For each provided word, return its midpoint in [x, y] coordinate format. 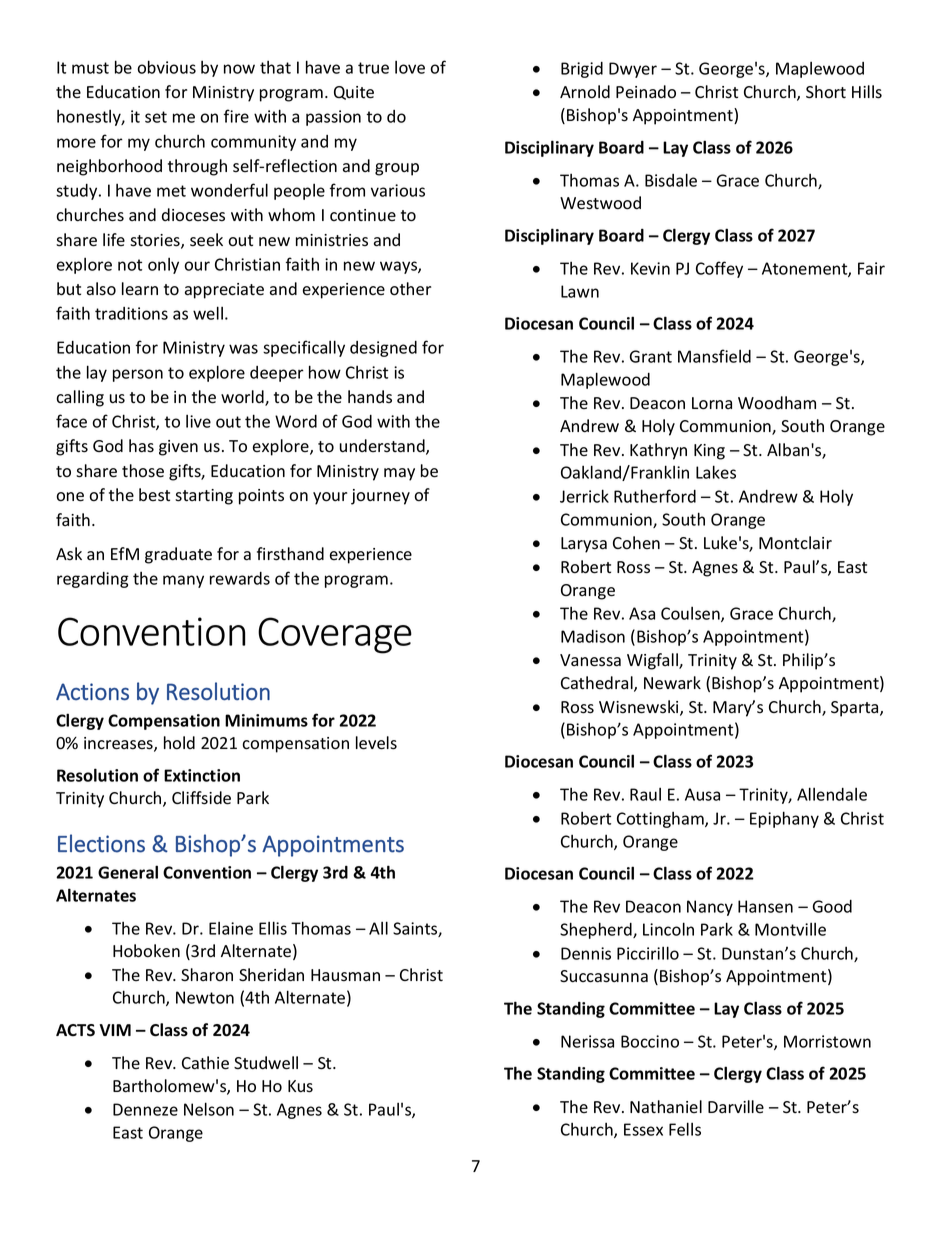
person [138, 375]
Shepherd [597, 930]
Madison [593, 636]
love [410, 67]
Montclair [795, 543]
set [156, 117]
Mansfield [714, 356]
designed [383, 349]
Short [826, 92]
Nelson [209, 1109]
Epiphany [784, 819]
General [128, 872]
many [183, 581]
